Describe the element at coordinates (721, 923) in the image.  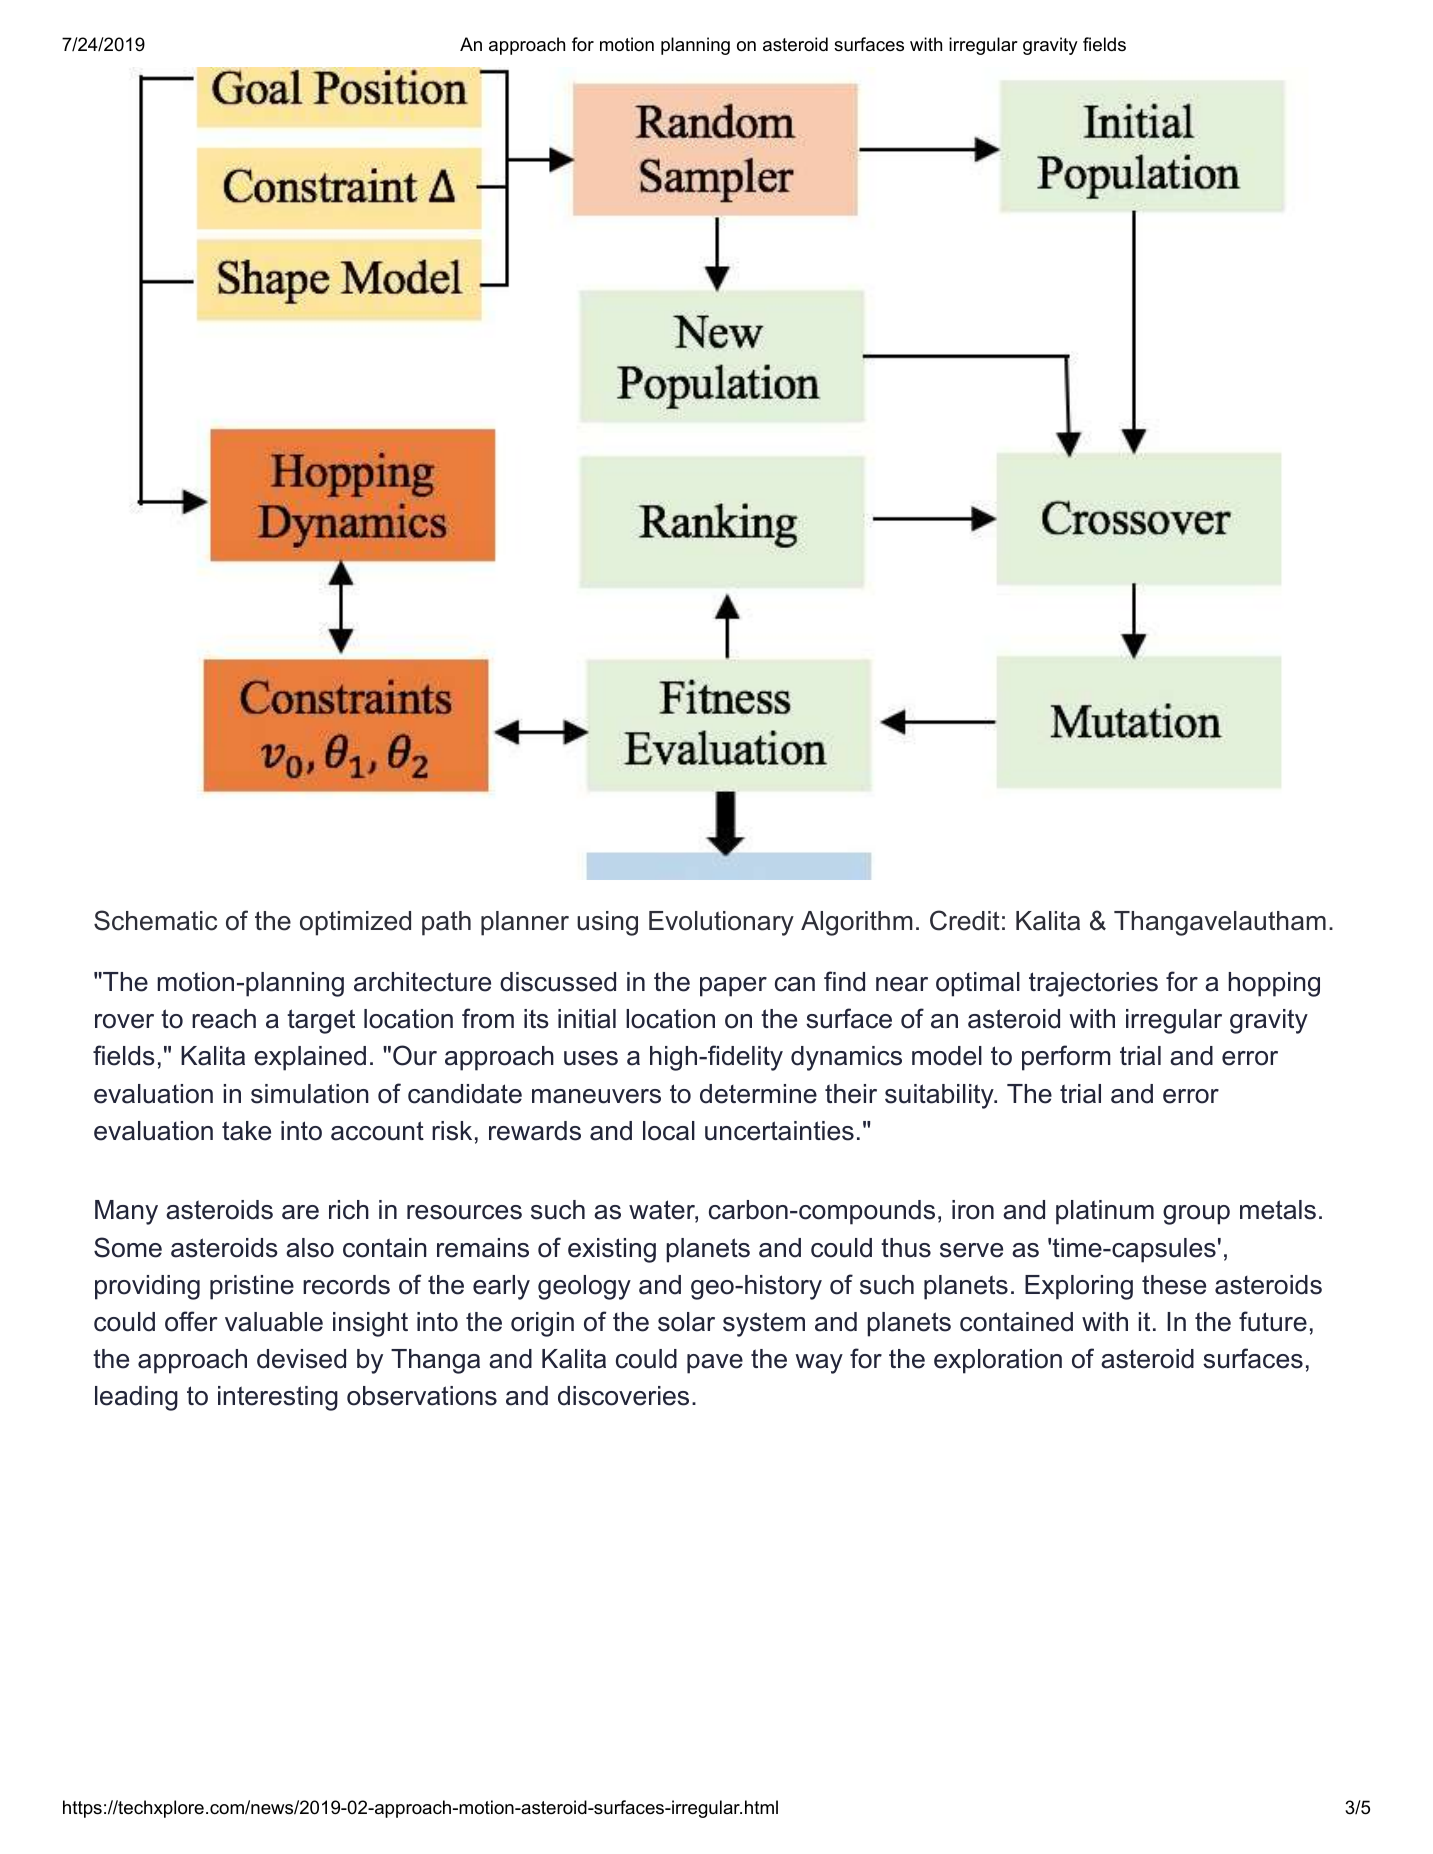
I see `Evolutionary` at that location.
